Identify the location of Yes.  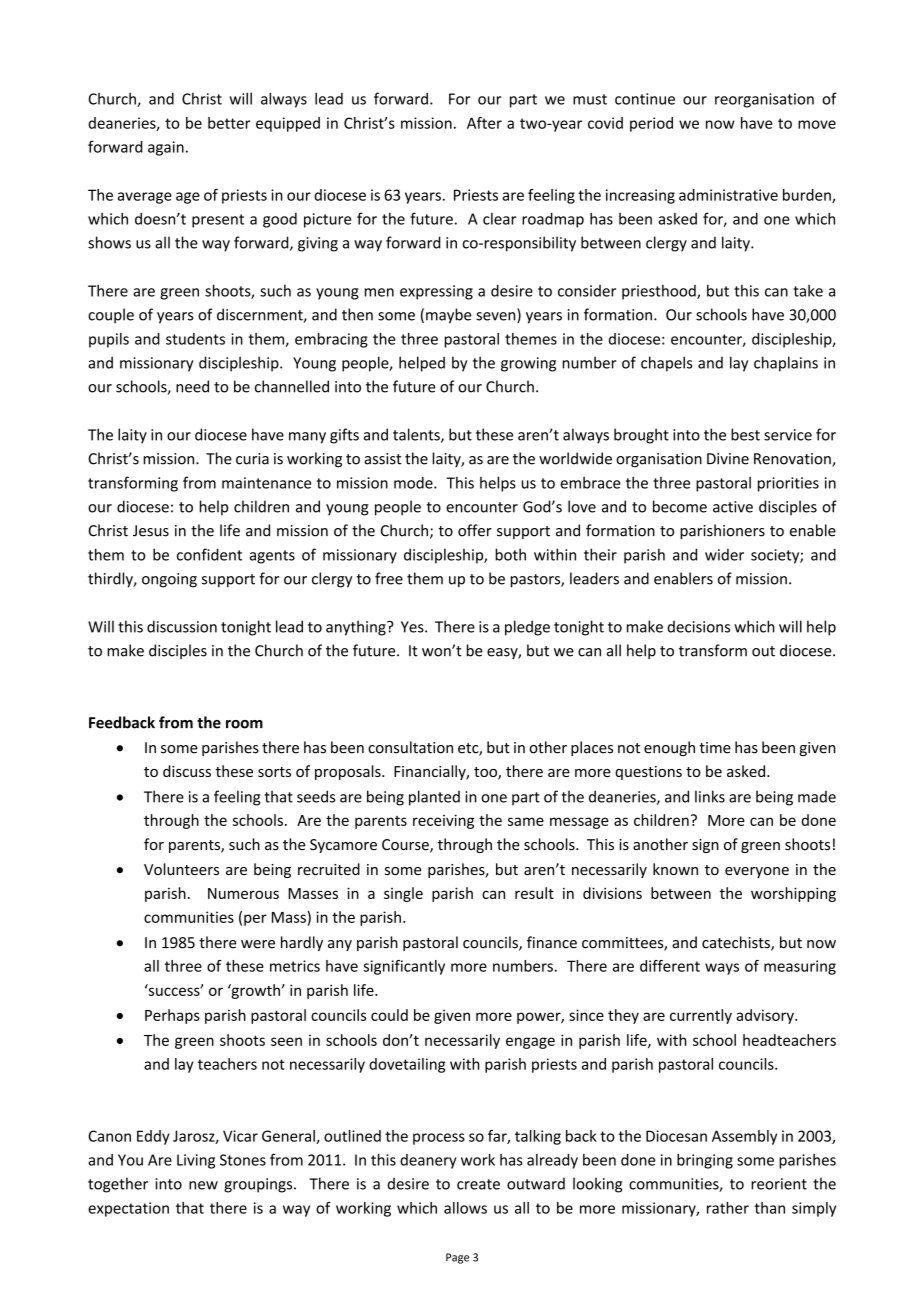
(413, 627).
